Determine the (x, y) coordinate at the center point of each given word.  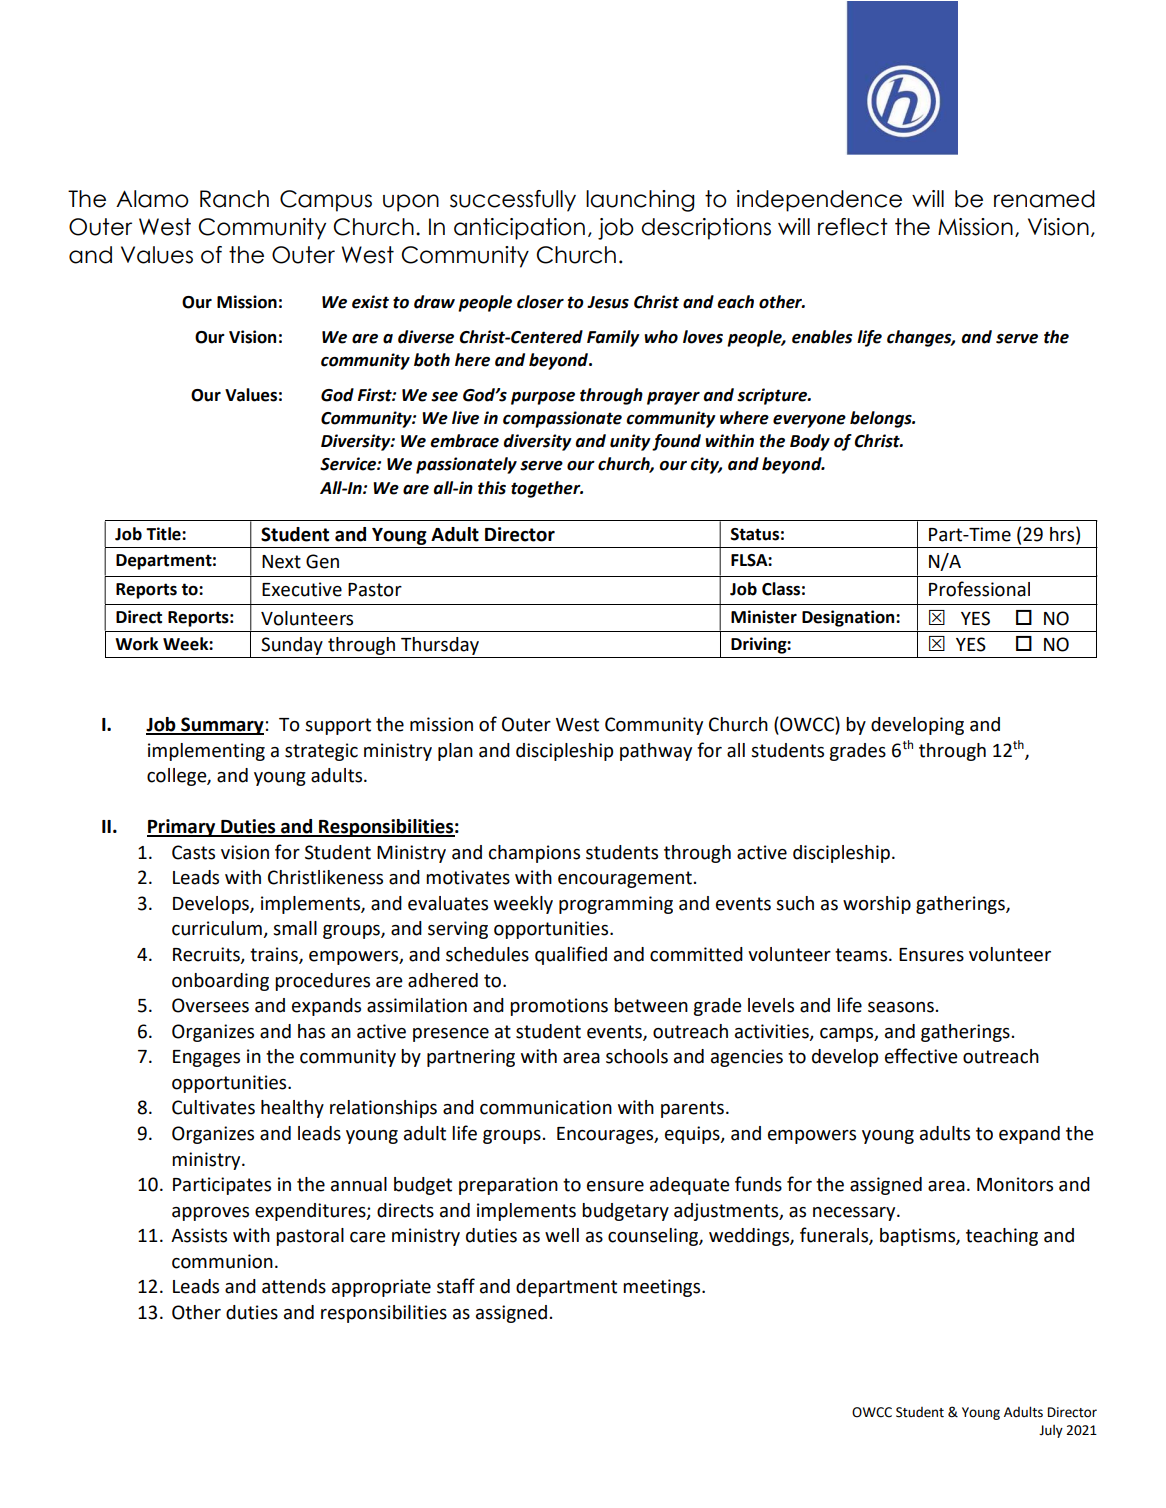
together (547, 489)
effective (921, 1056)
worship (877, 905)
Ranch (234, 199)
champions (534, 854)
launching (640, 201)
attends (294, 1286)
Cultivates (213, 1107)
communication (546, 1107)
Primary (182, 828)
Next (281, 562)
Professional (979, 589)
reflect (853, 227)
